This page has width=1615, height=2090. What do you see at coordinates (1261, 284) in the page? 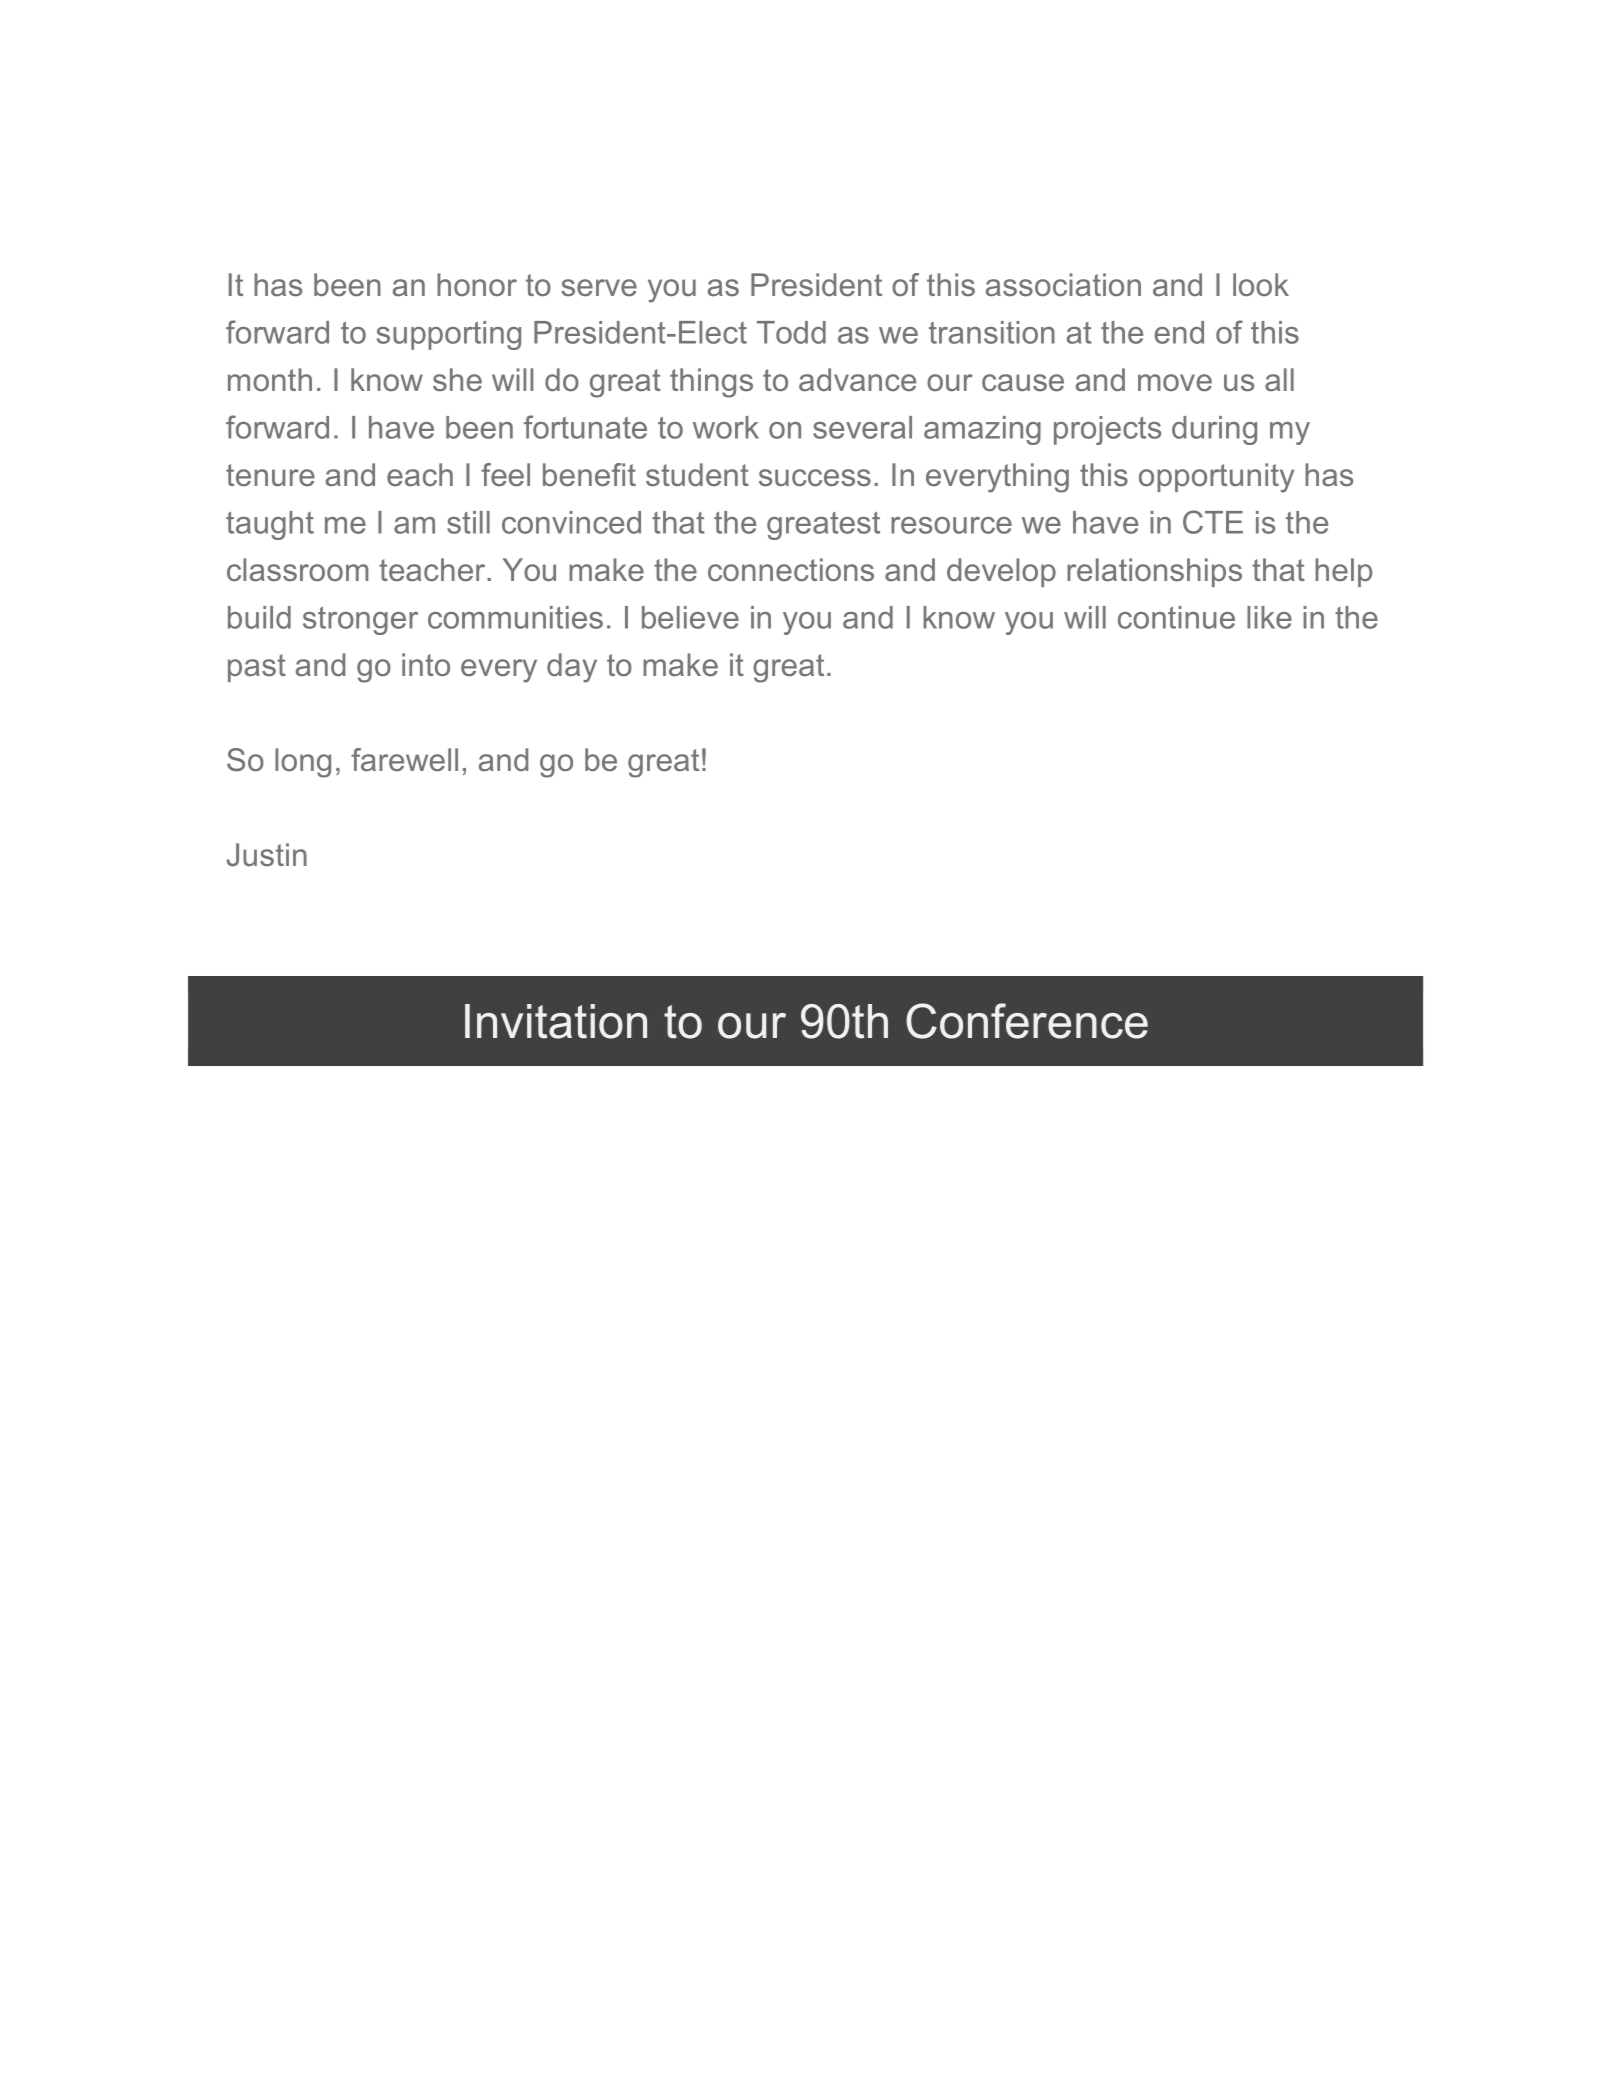
I see `look` at bounding box center [1261, 284].
